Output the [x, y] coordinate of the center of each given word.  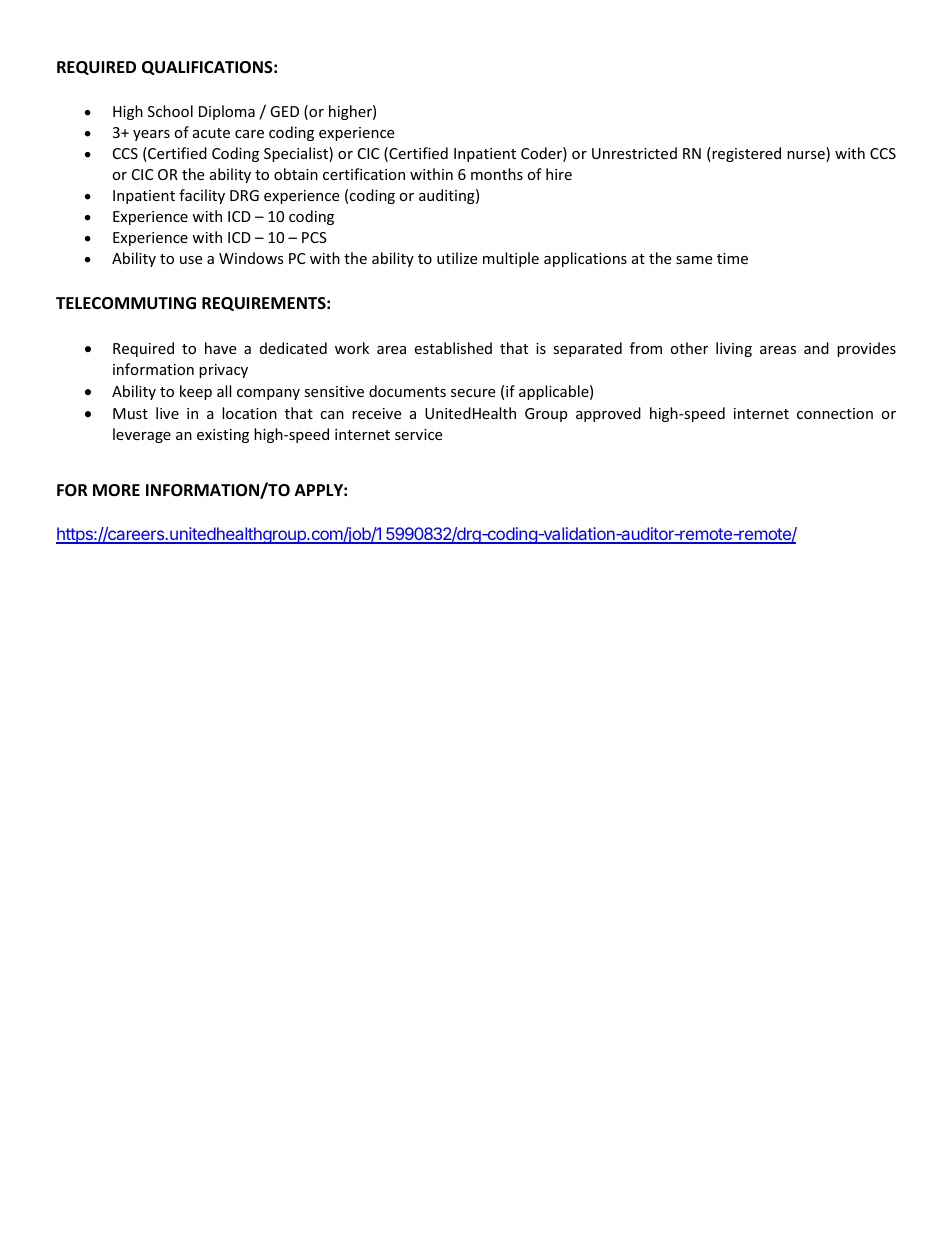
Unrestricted [634, 153]
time [732, 258]
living [734, 349]
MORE [116, 490]
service [418, 434]
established [453, 348]
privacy [223, 371]
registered [745, 154]
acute [211, 133]
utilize [457, 258]
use [191, 260]
